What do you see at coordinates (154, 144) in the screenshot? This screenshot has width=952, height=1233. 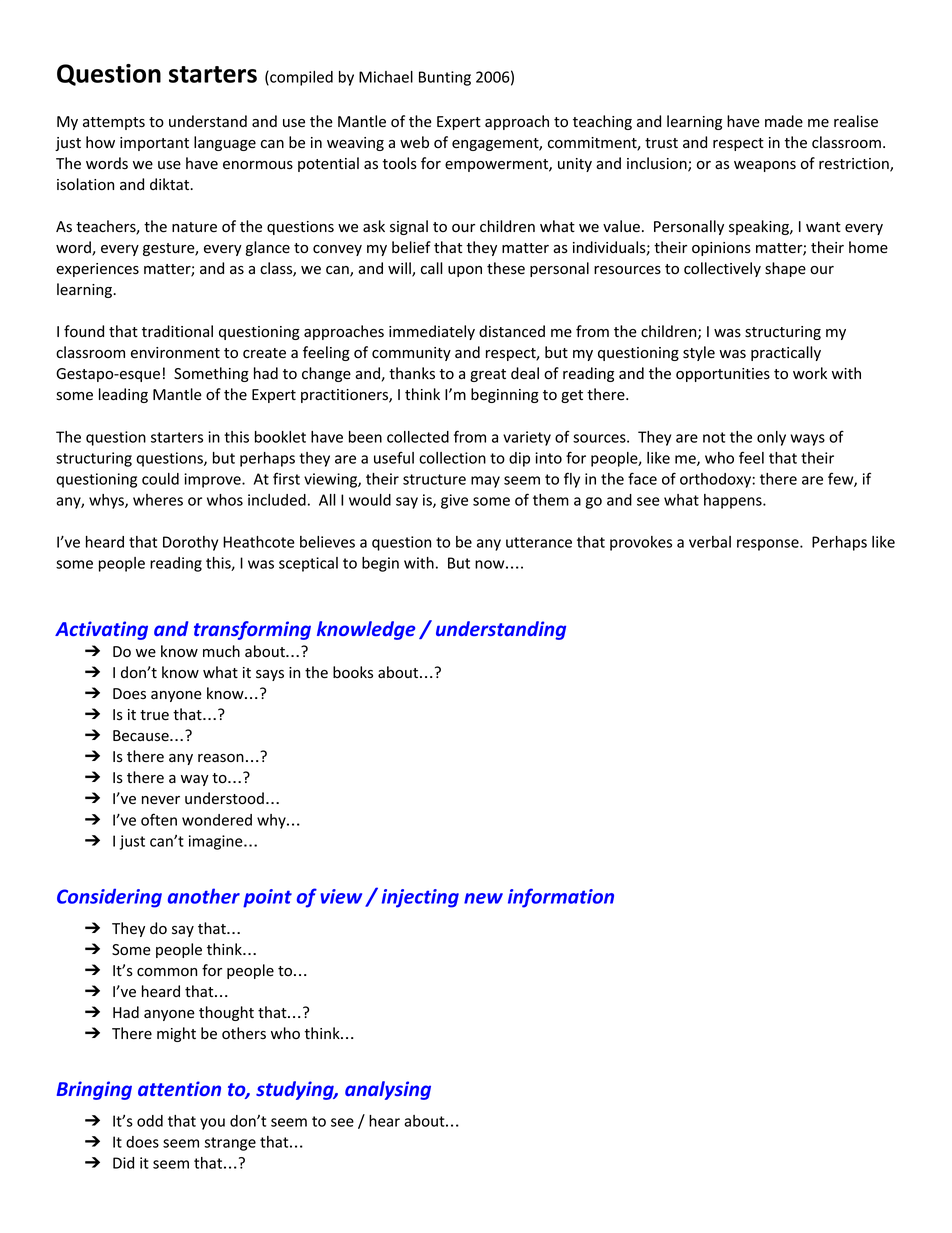 I see `important` at bounding box center [154, 144].
